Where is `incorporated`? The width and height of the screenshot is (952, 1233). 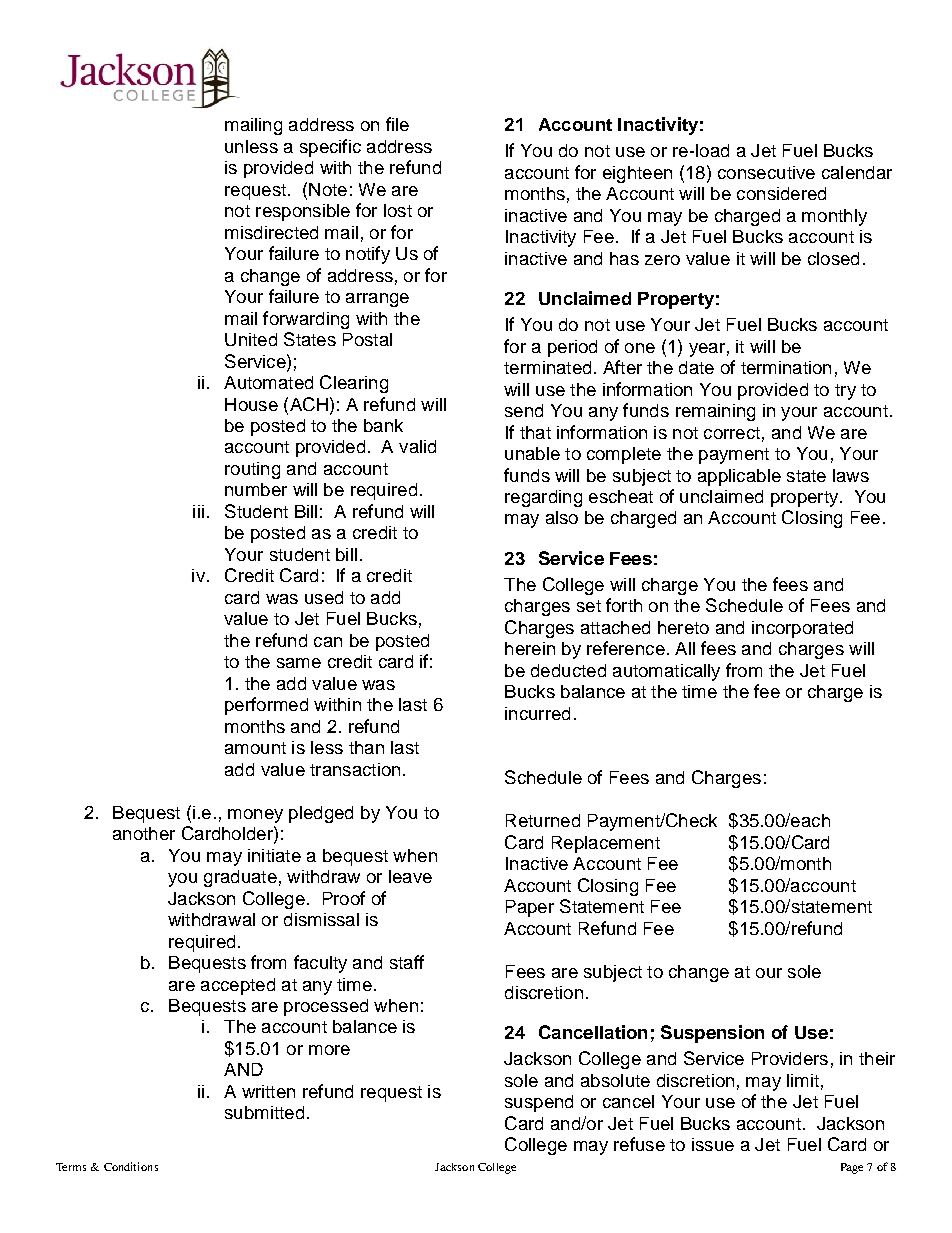
incorporated is located at coordinates (802, 629).
